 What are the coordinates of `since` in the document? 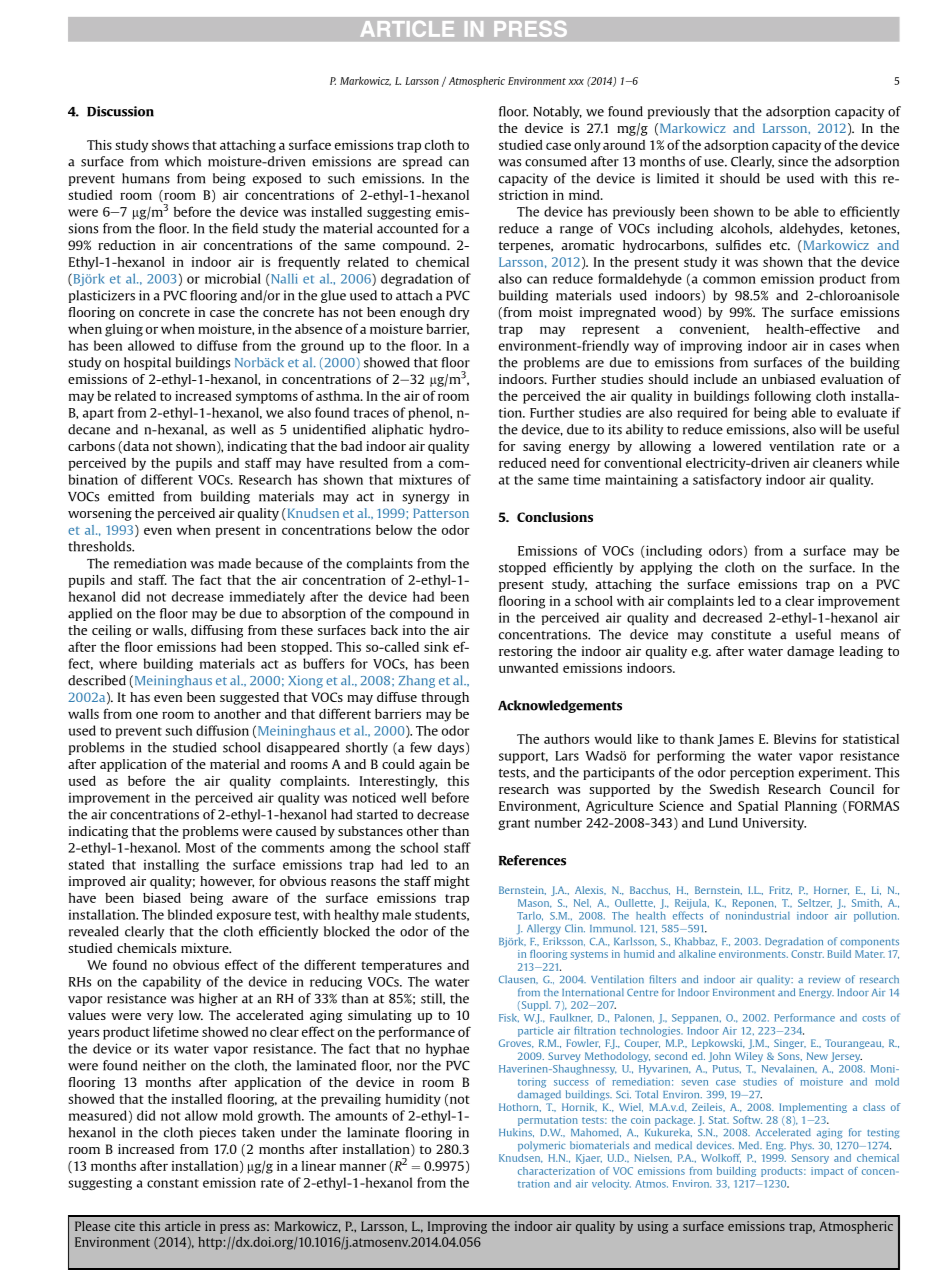 It's located at (793, 161).
